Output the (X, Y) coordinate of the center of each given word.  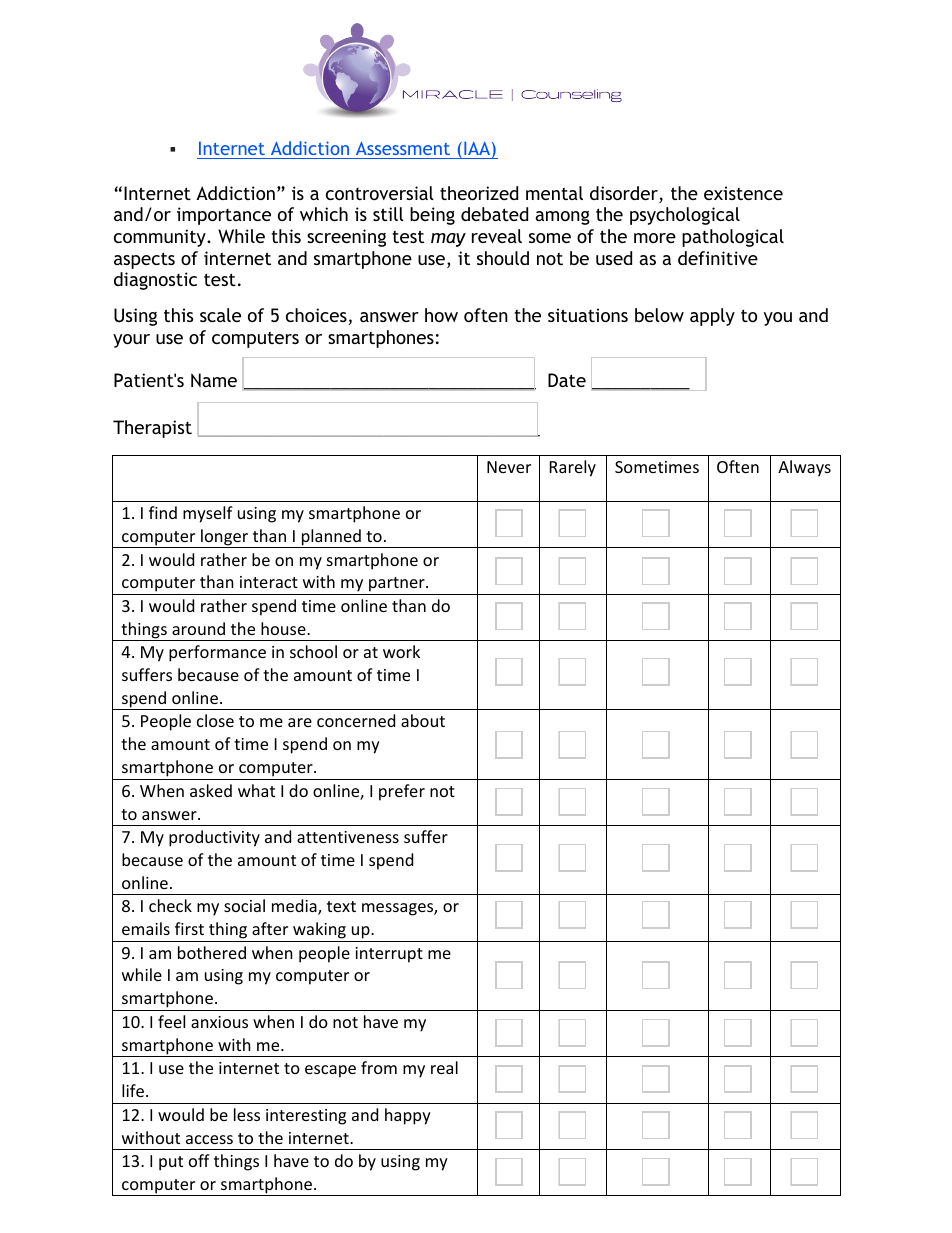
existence (743, 193)
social (244, 905)
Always (804, 468)
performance (217, 653)
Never (509, 467)
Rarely (573, 468)
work (401, 651)
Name (214, 380)
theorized (479, 193)
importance (224, 216)
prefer (402, 792)
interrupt (389, 955)
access (209, 1139)
